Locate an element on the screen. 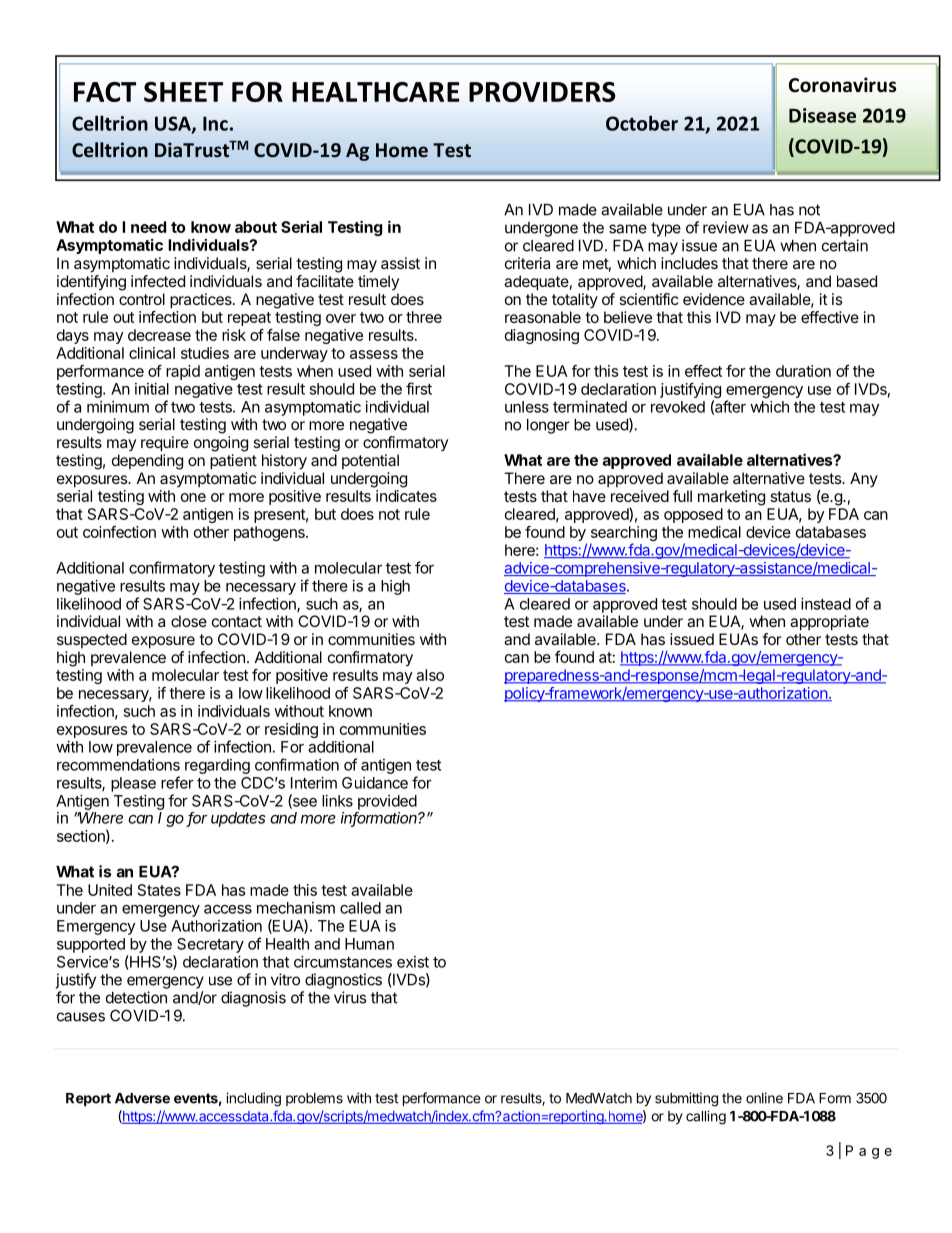  SHEET is located at coordinates (183, 92).
